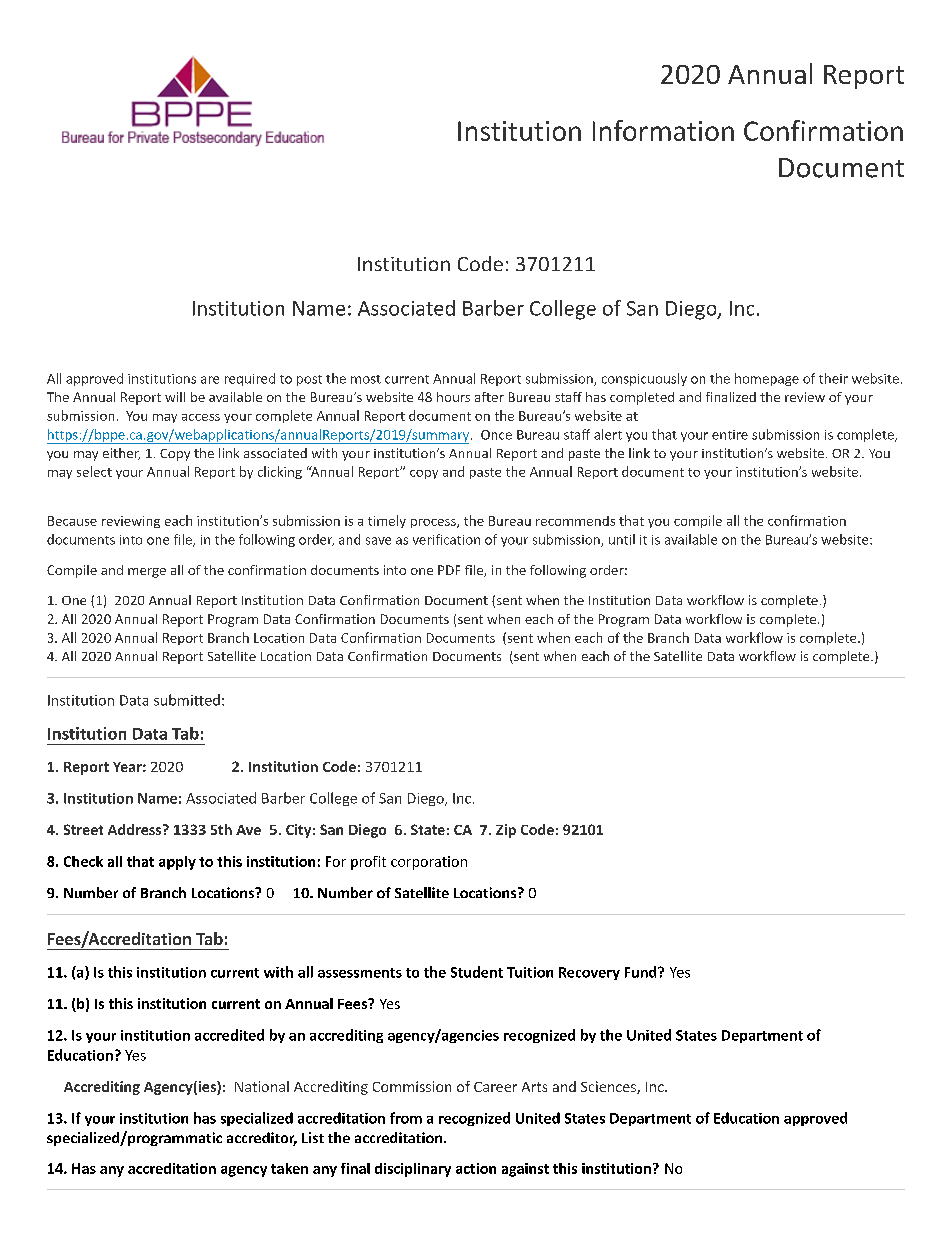 The image size is (952, 1233). Describe the element at coordinates (250, 379) in the screenshot. I see `required` at that location.
